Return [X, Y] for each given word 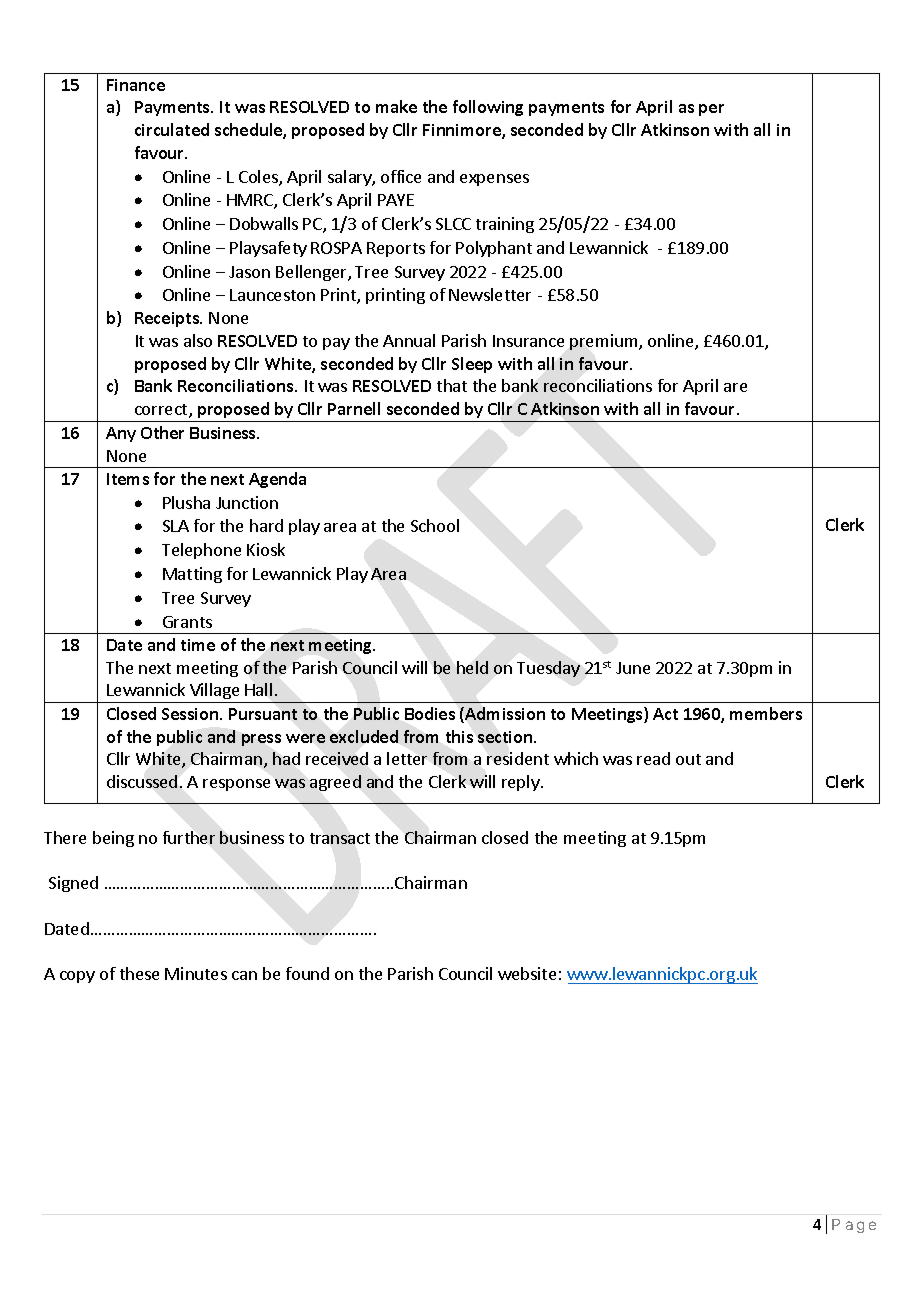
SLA [176, 526]
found [307, 973]
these [139, 973]
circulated [172, 129]
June [633, 668]
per [711, 110]
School [435, 525]
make [396, 106]
